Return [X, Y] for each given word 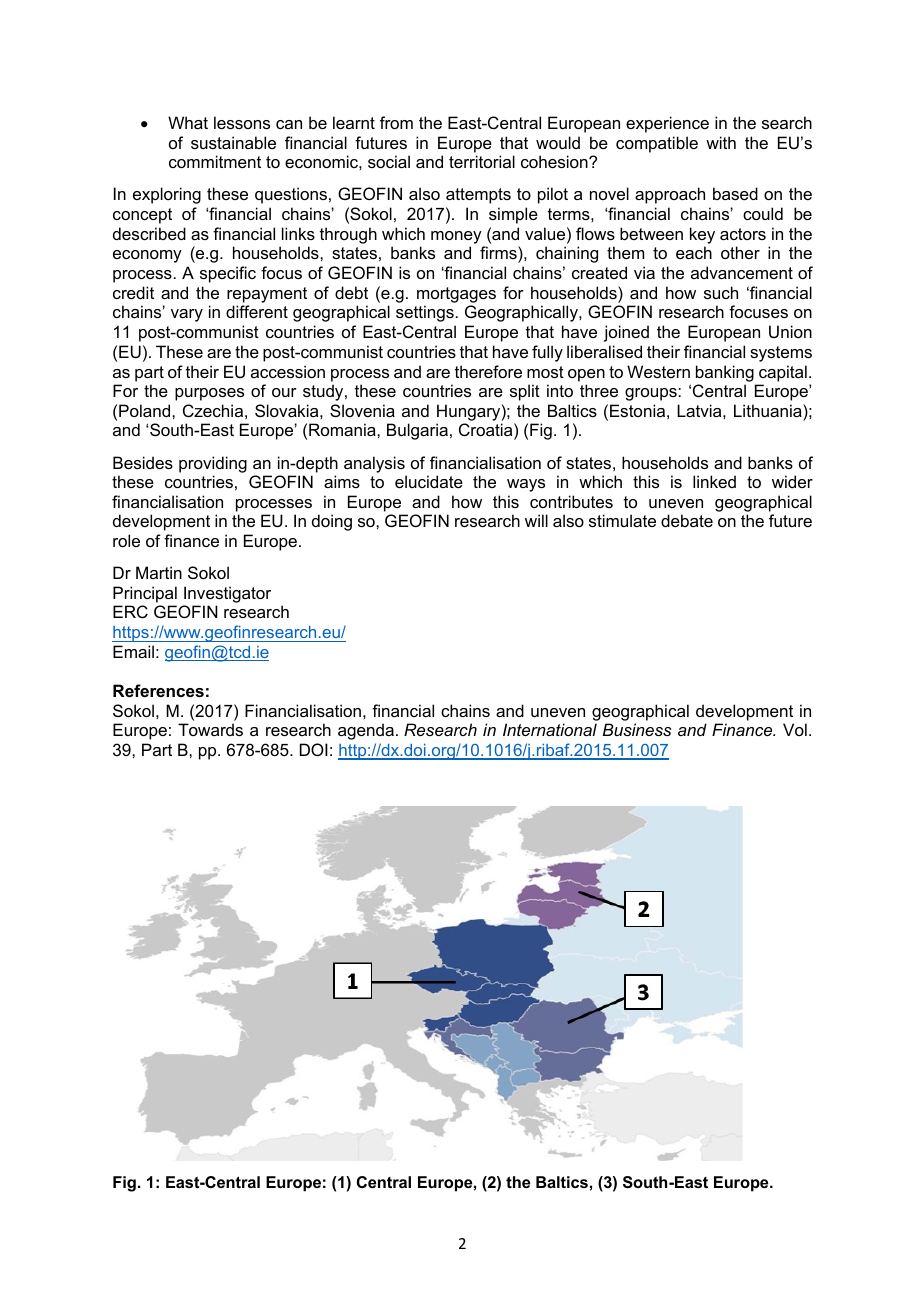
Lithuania [769, 410]
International [550, 729]
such [721, 292]
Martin [159, 572]
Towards [210, 729]
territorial [482, 161]
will [536, 520]
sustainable [233, 142]
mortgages [456, 295]
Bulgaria [417, 431]
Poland [146, 410]
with [721, 142]
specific [228, 274]
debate [687, 520]
